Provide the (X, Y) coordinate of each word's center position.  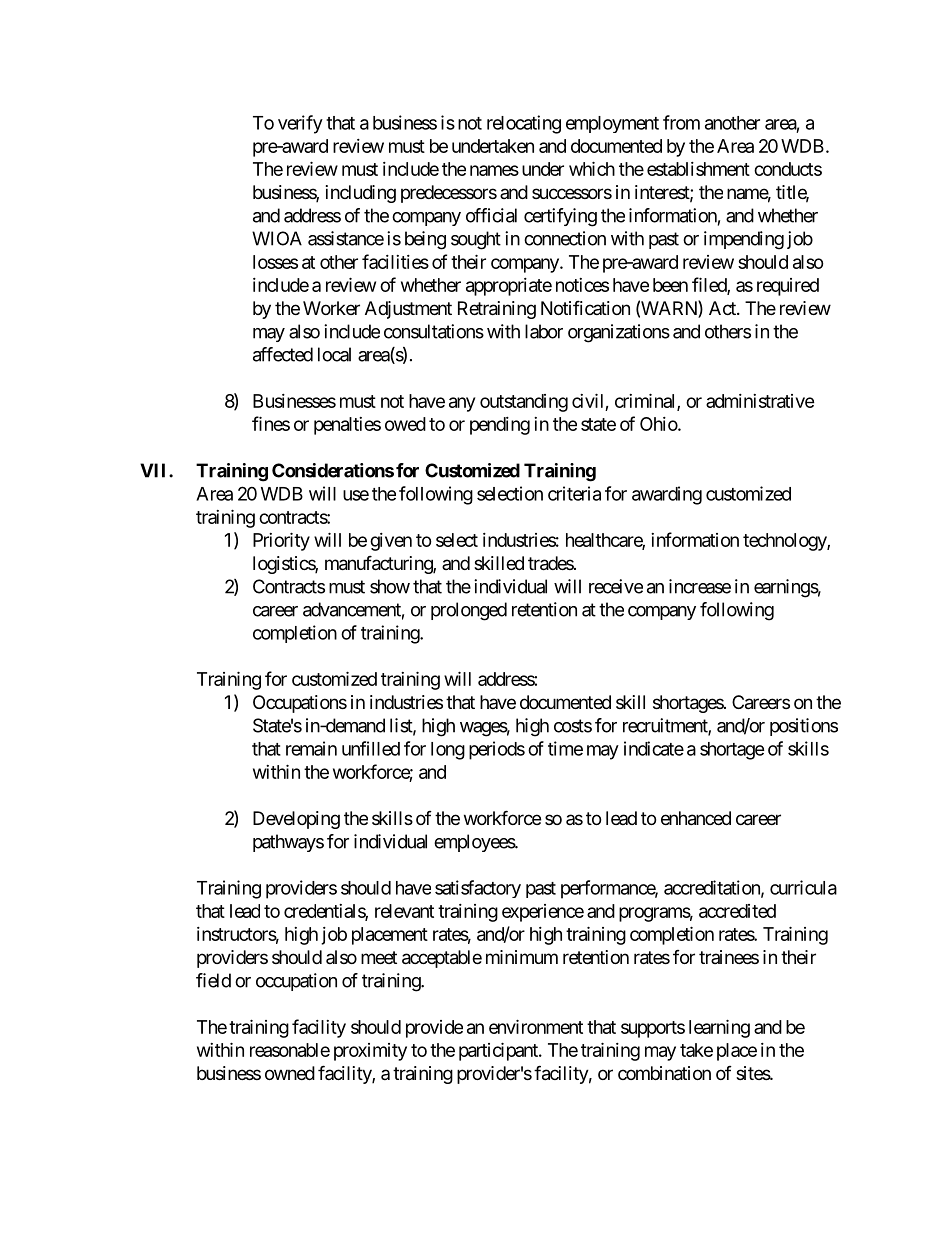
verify (300, 124)
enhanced (696, 818)
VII (155, 470)
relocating (524, 124)
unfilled (371, 748)
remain (311, 748)
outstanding (524, 403)
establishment (698, 169)
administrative (760, 401)
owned (290, 1073)
